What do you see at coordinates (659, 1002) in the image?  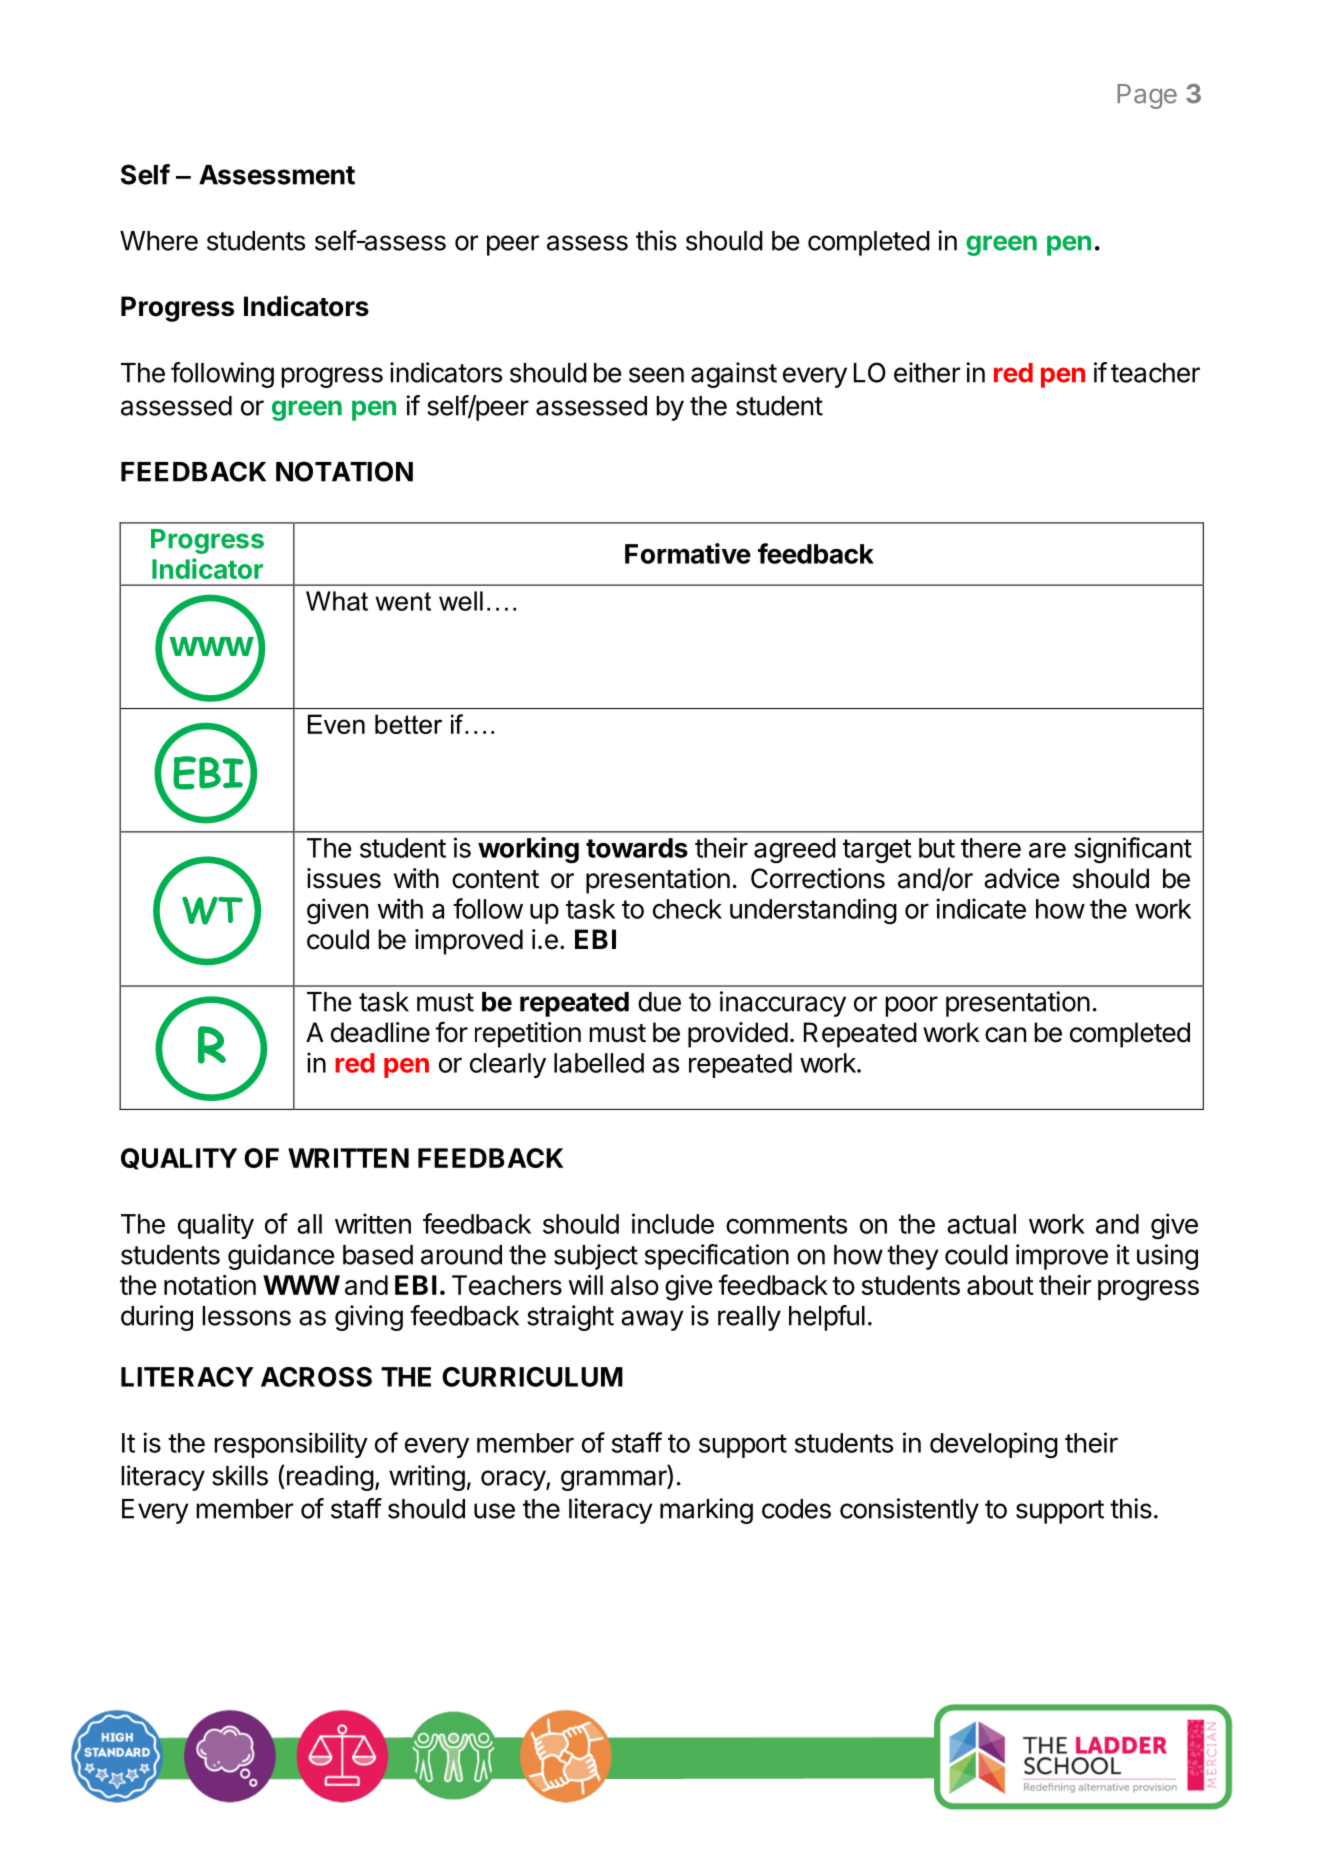 I see `due` at bounding box center [659, 1002].
